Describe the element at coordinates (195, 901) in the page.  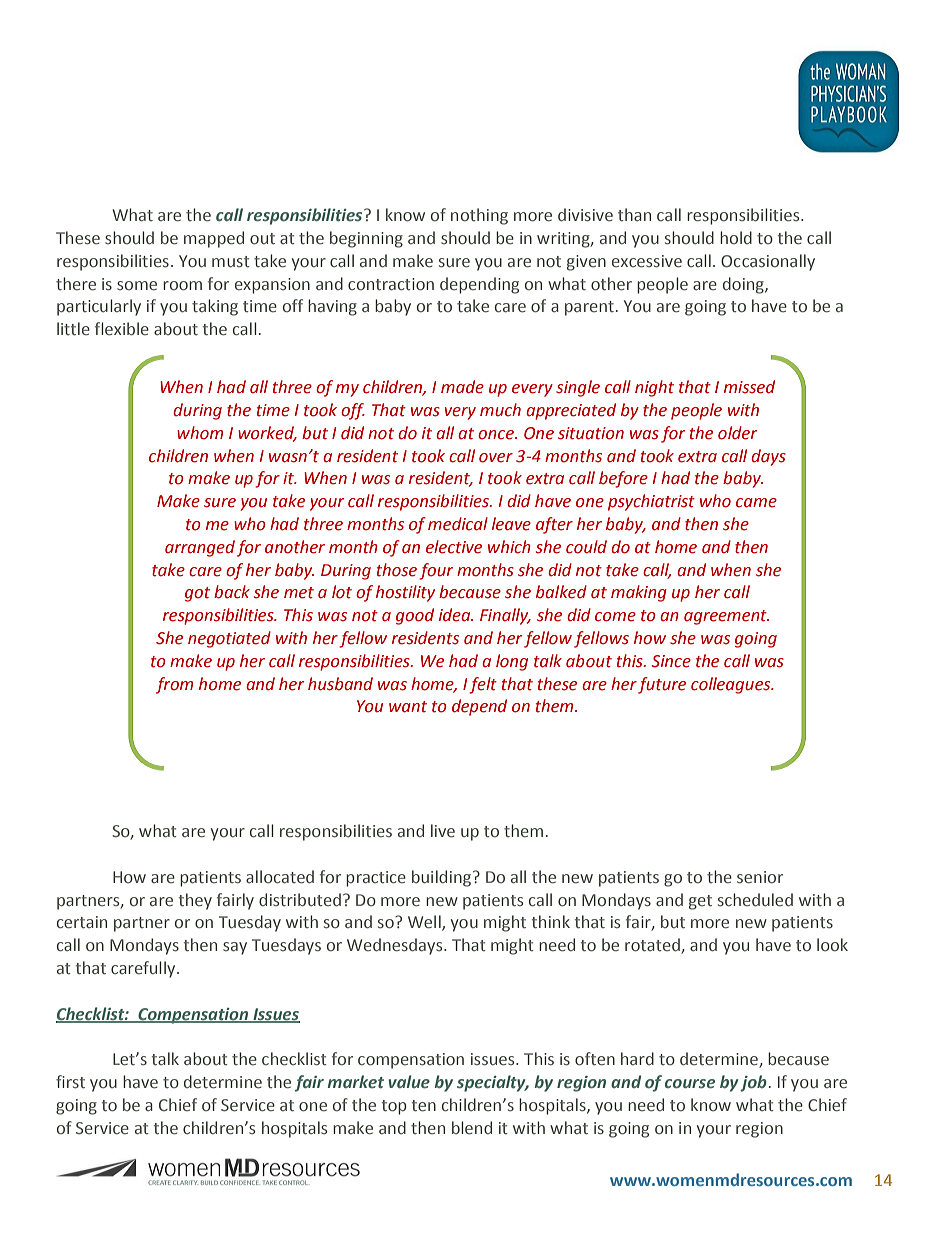
I see `they` at that location.
